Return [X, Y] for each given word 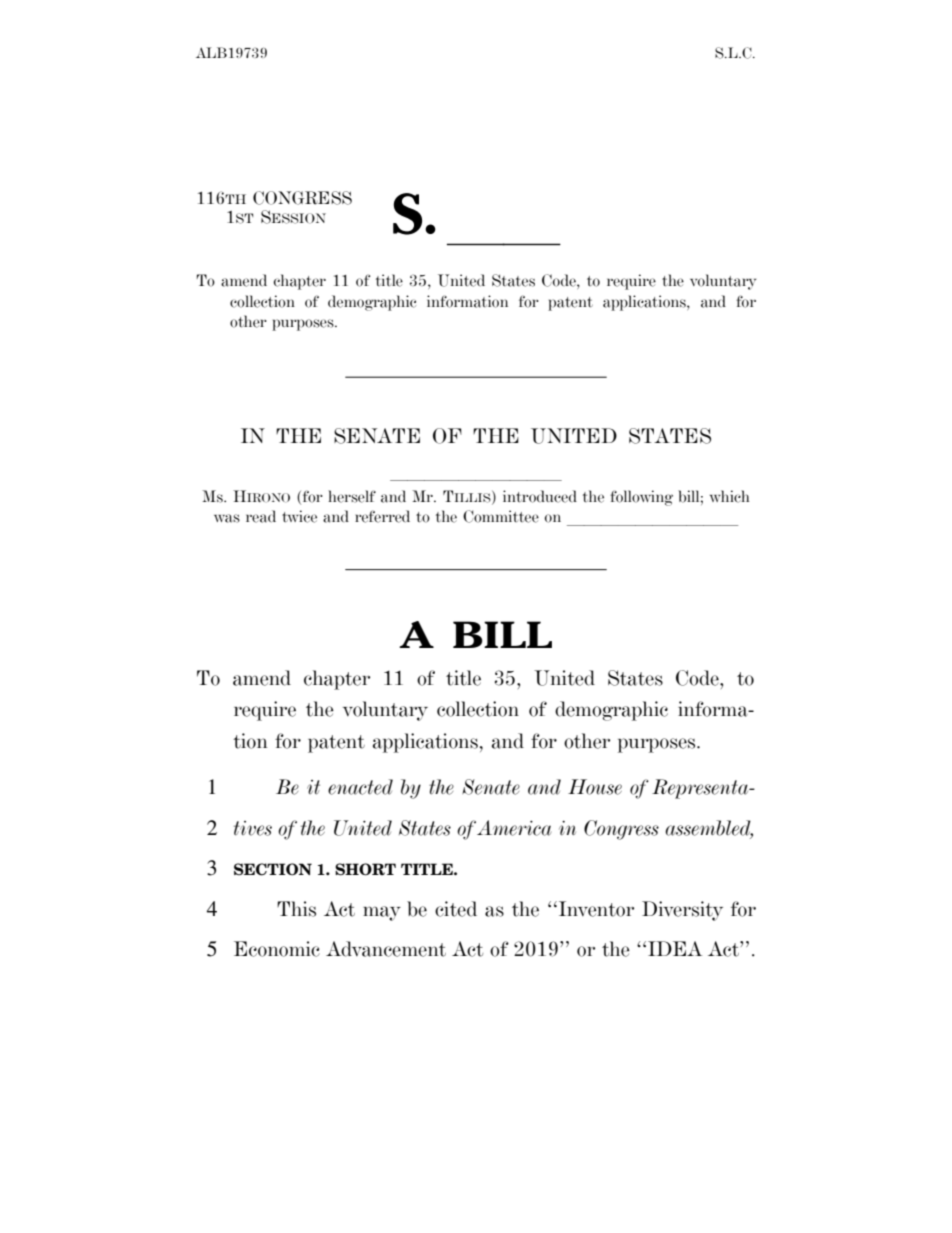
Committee [501, 516]
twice [299, 516]
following [641, 498]
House [595, 787]
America [514, 828]
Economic [277, 949]
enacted [360, 787]
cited [456, 909]
